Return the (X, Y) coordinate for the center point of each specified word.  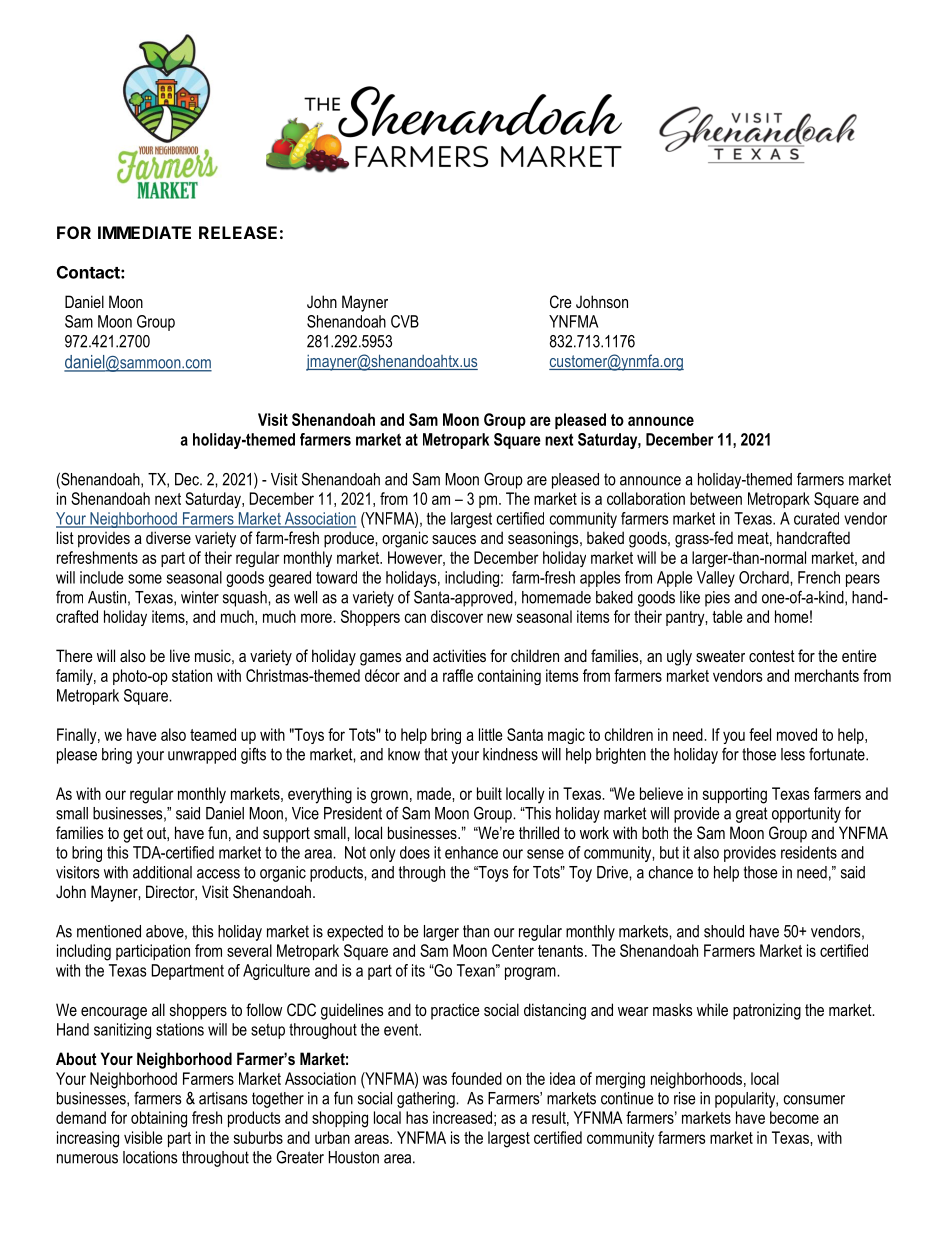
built (489, 793)
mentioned (109, 931)
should (724, 931)
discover (457, 616)
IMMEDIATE (144, 232)
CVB (405, 321)
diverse (168, 537)
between (716, 498)
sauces (454, 539)
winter (200, 597)
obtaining (159, 1119)
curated (816, 518)
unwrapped (202, 756)
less (793, 754)
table (727, 616)
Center (513, 950)
